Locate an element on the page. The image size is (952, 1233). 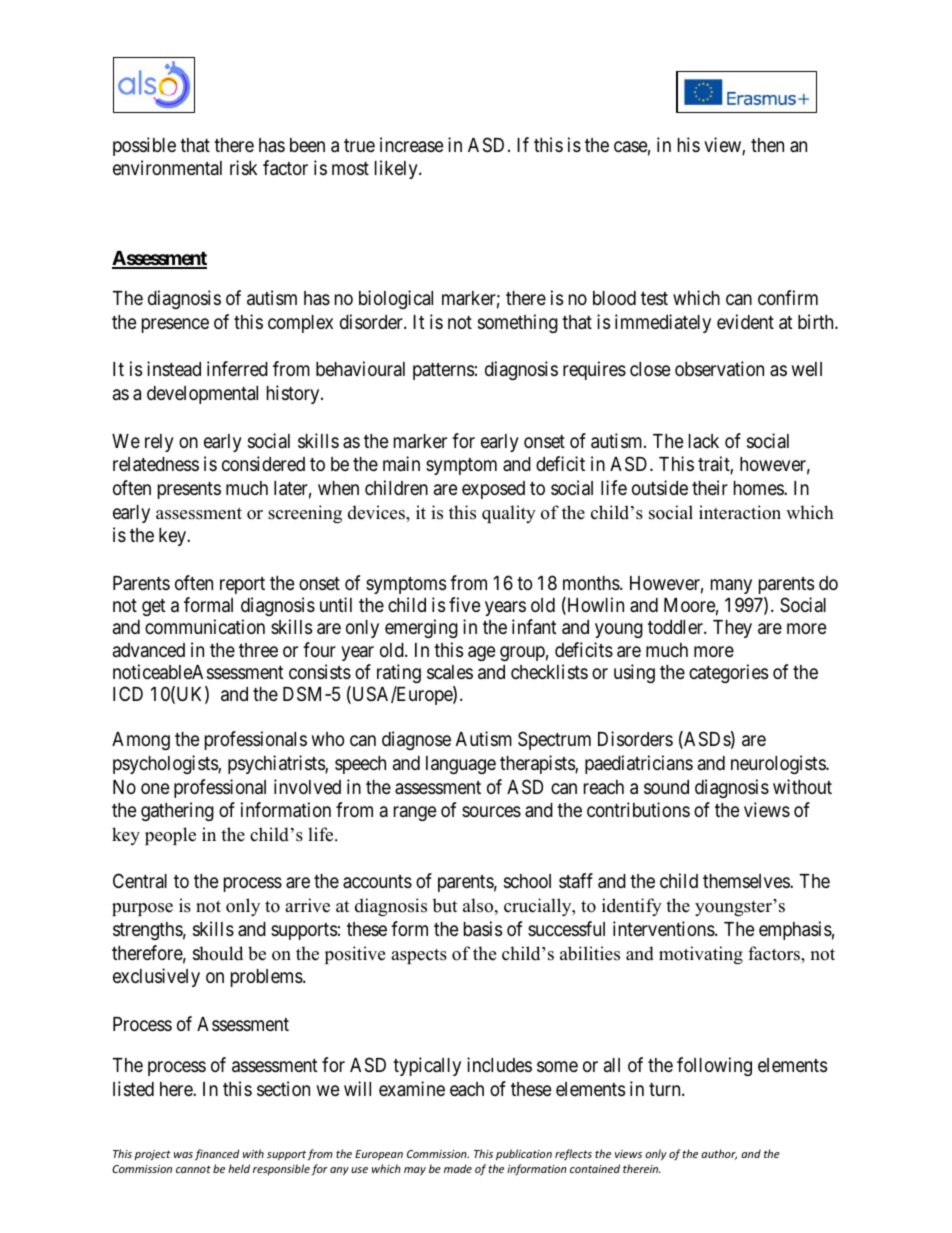
then is located at coordinates (767, 145).
